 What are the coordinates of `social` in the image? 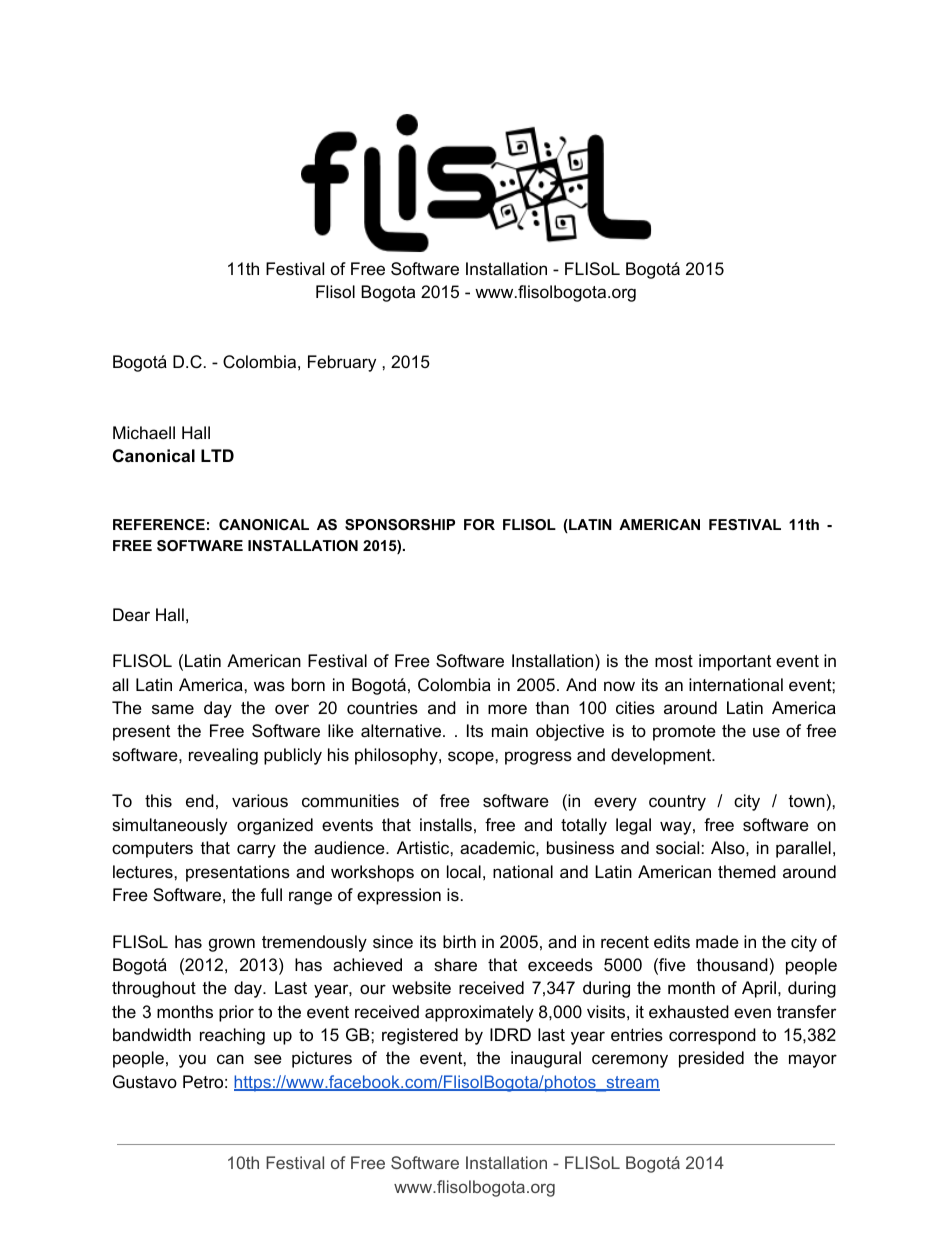 It's located at (677, 848).
